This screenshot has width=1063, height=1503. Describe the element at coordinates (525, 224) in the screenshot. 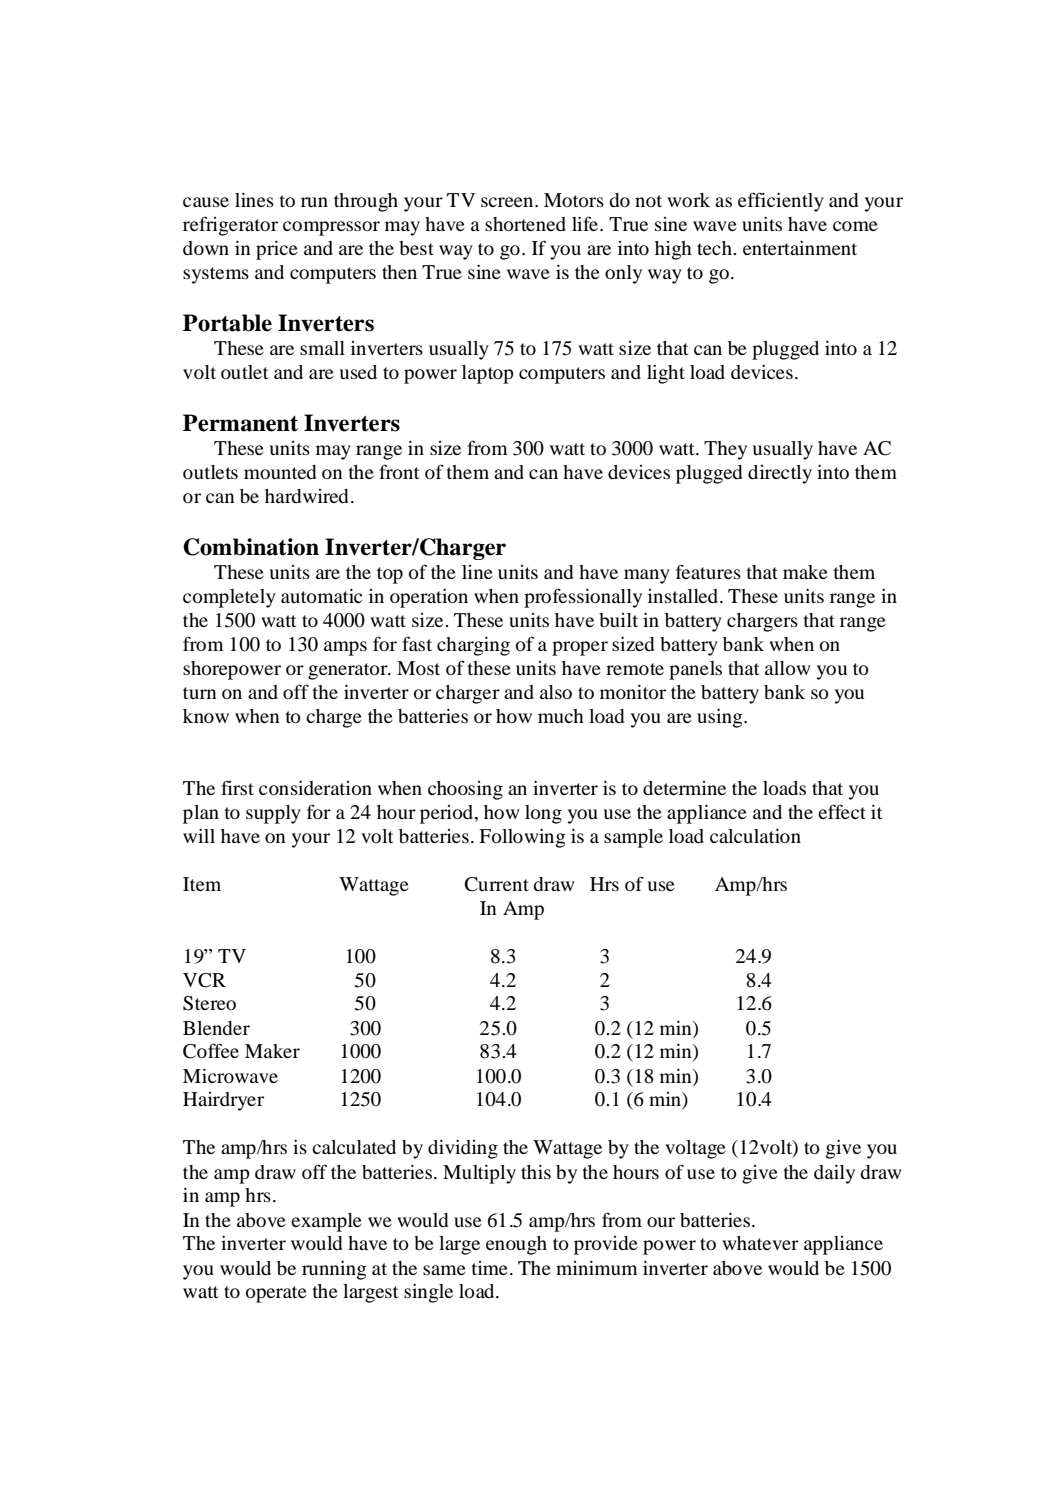

I see `shortened` at that location.
